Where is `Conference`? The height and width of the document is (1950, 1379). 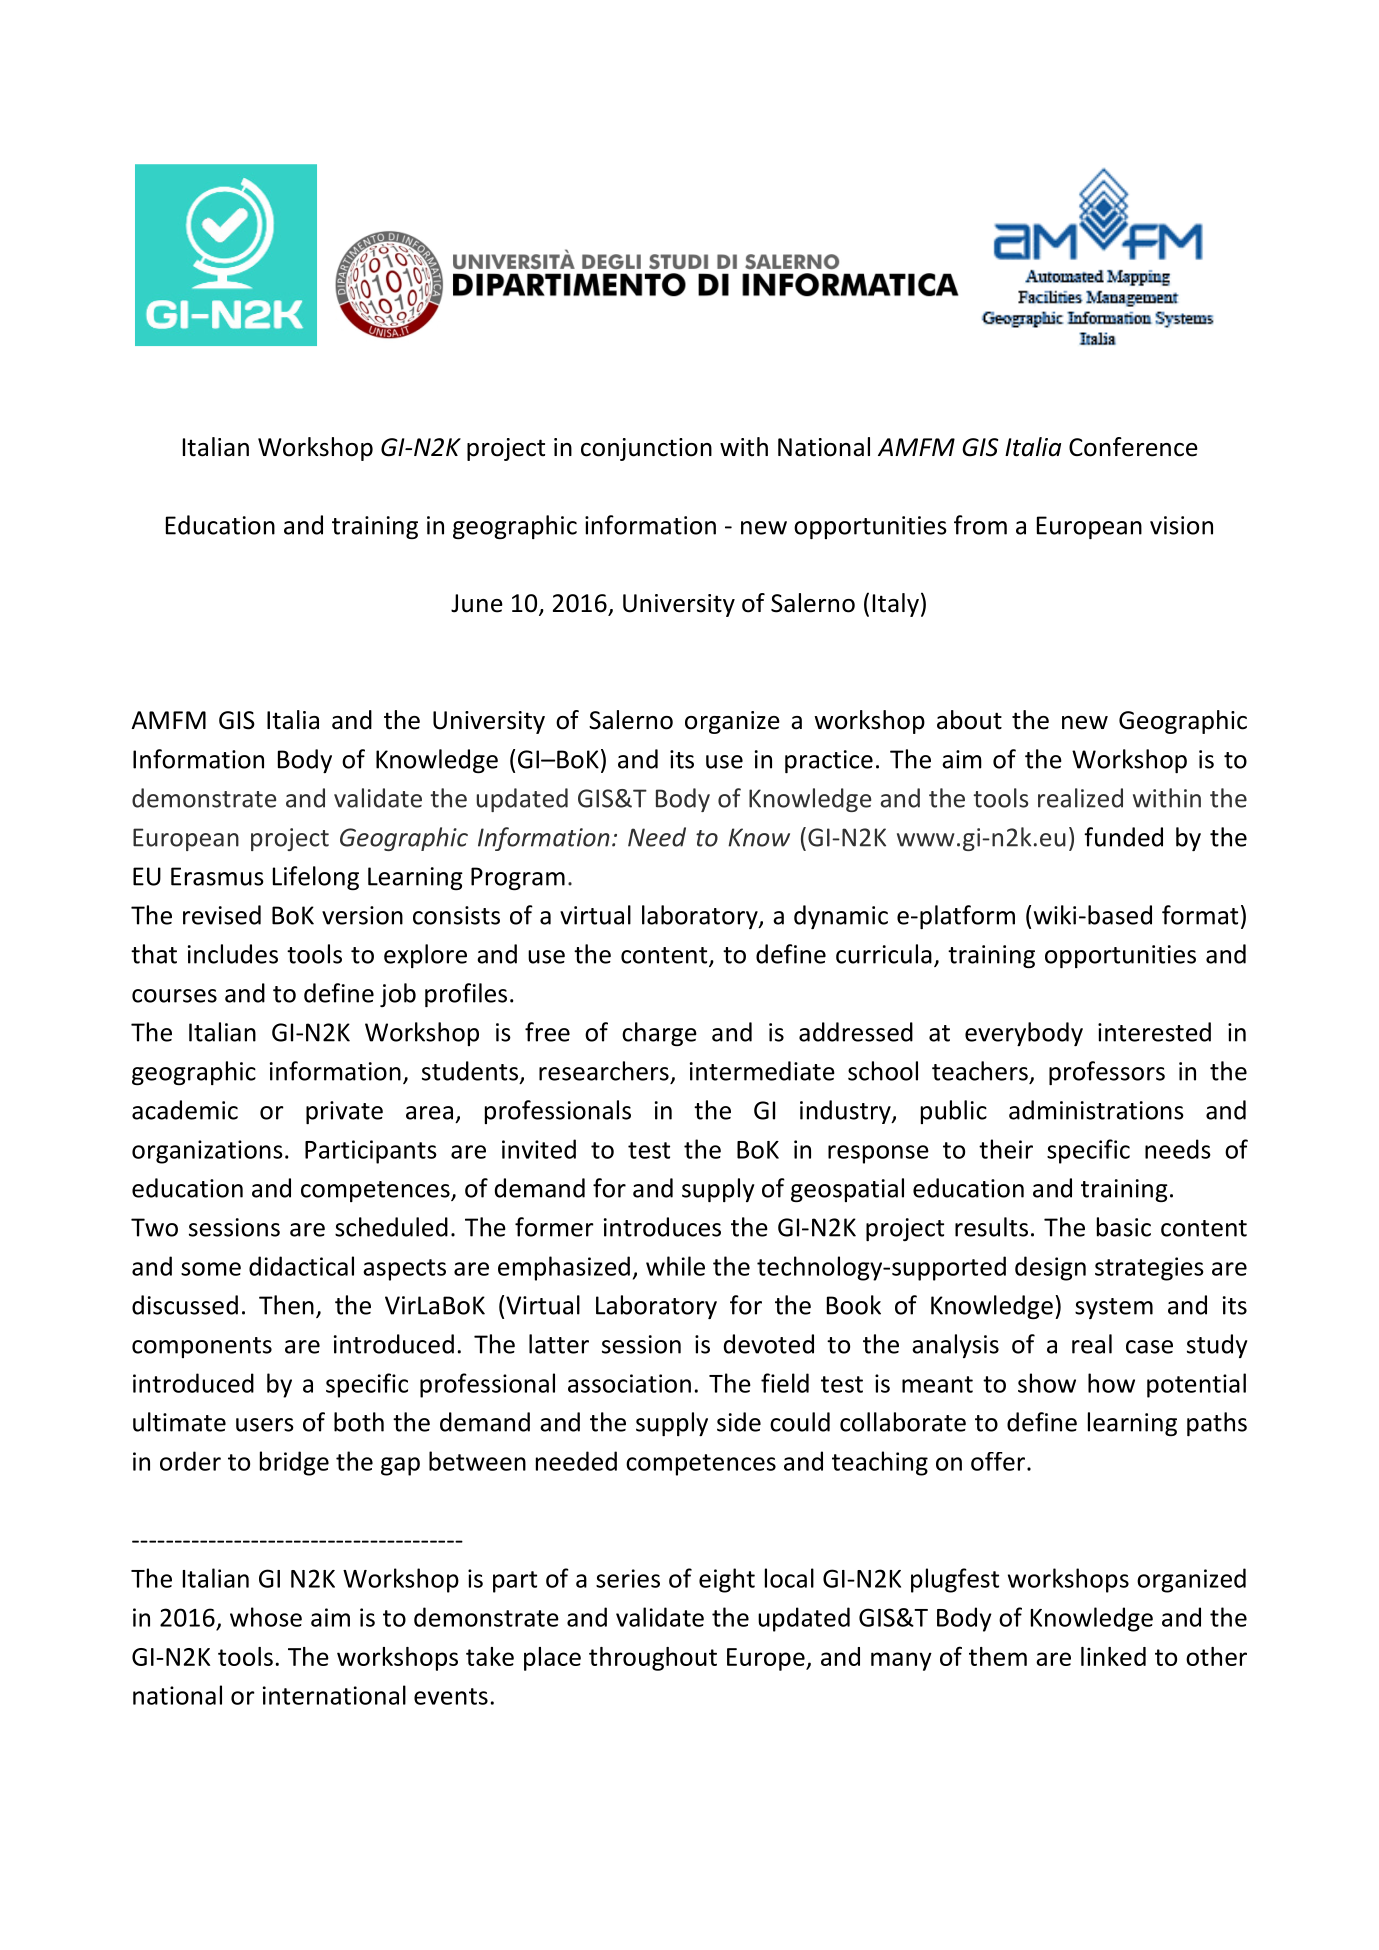 Conference is located at coordinates (1133, 447).
